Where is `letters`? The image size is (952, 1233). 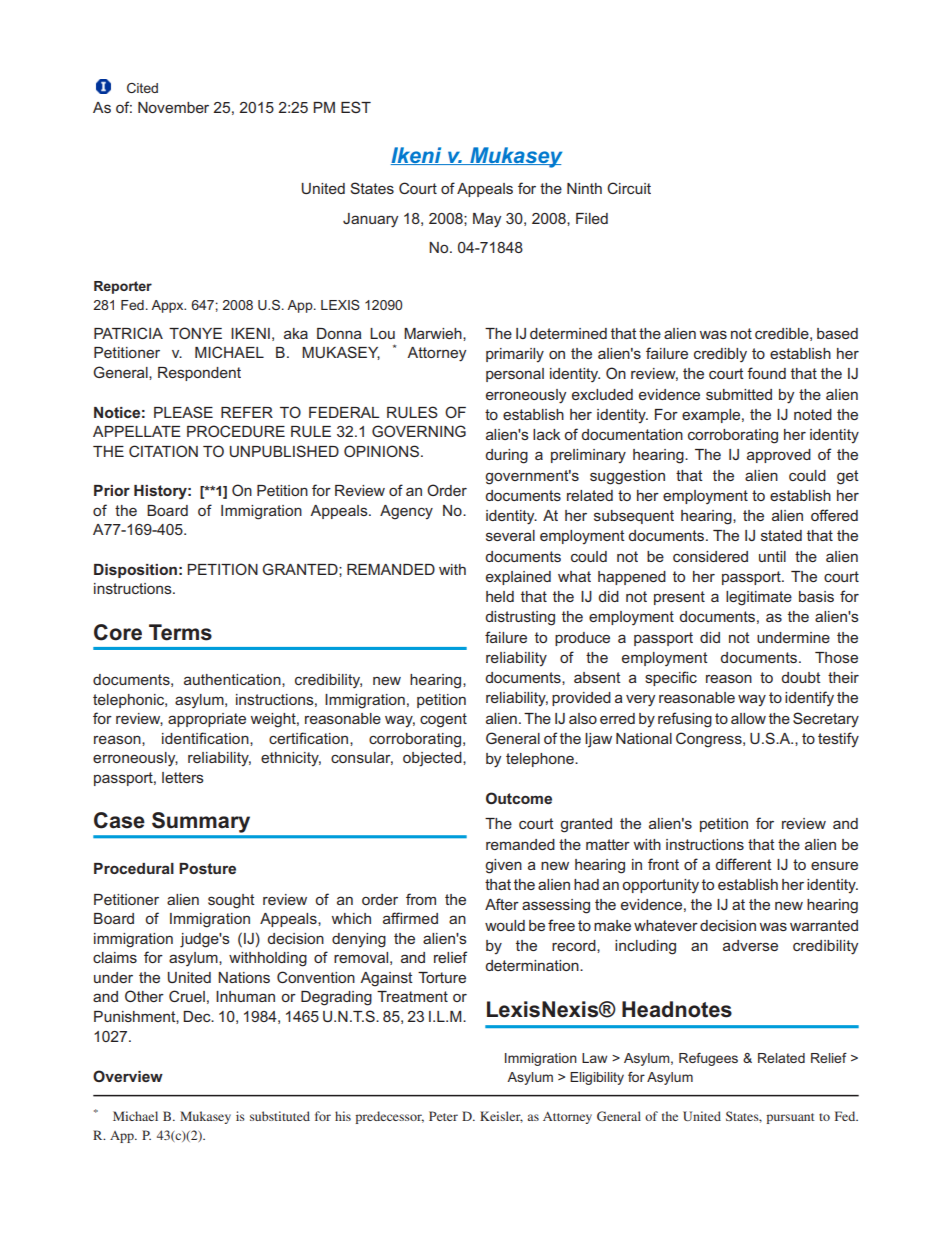 letters is located at coordinates (183, 777).
